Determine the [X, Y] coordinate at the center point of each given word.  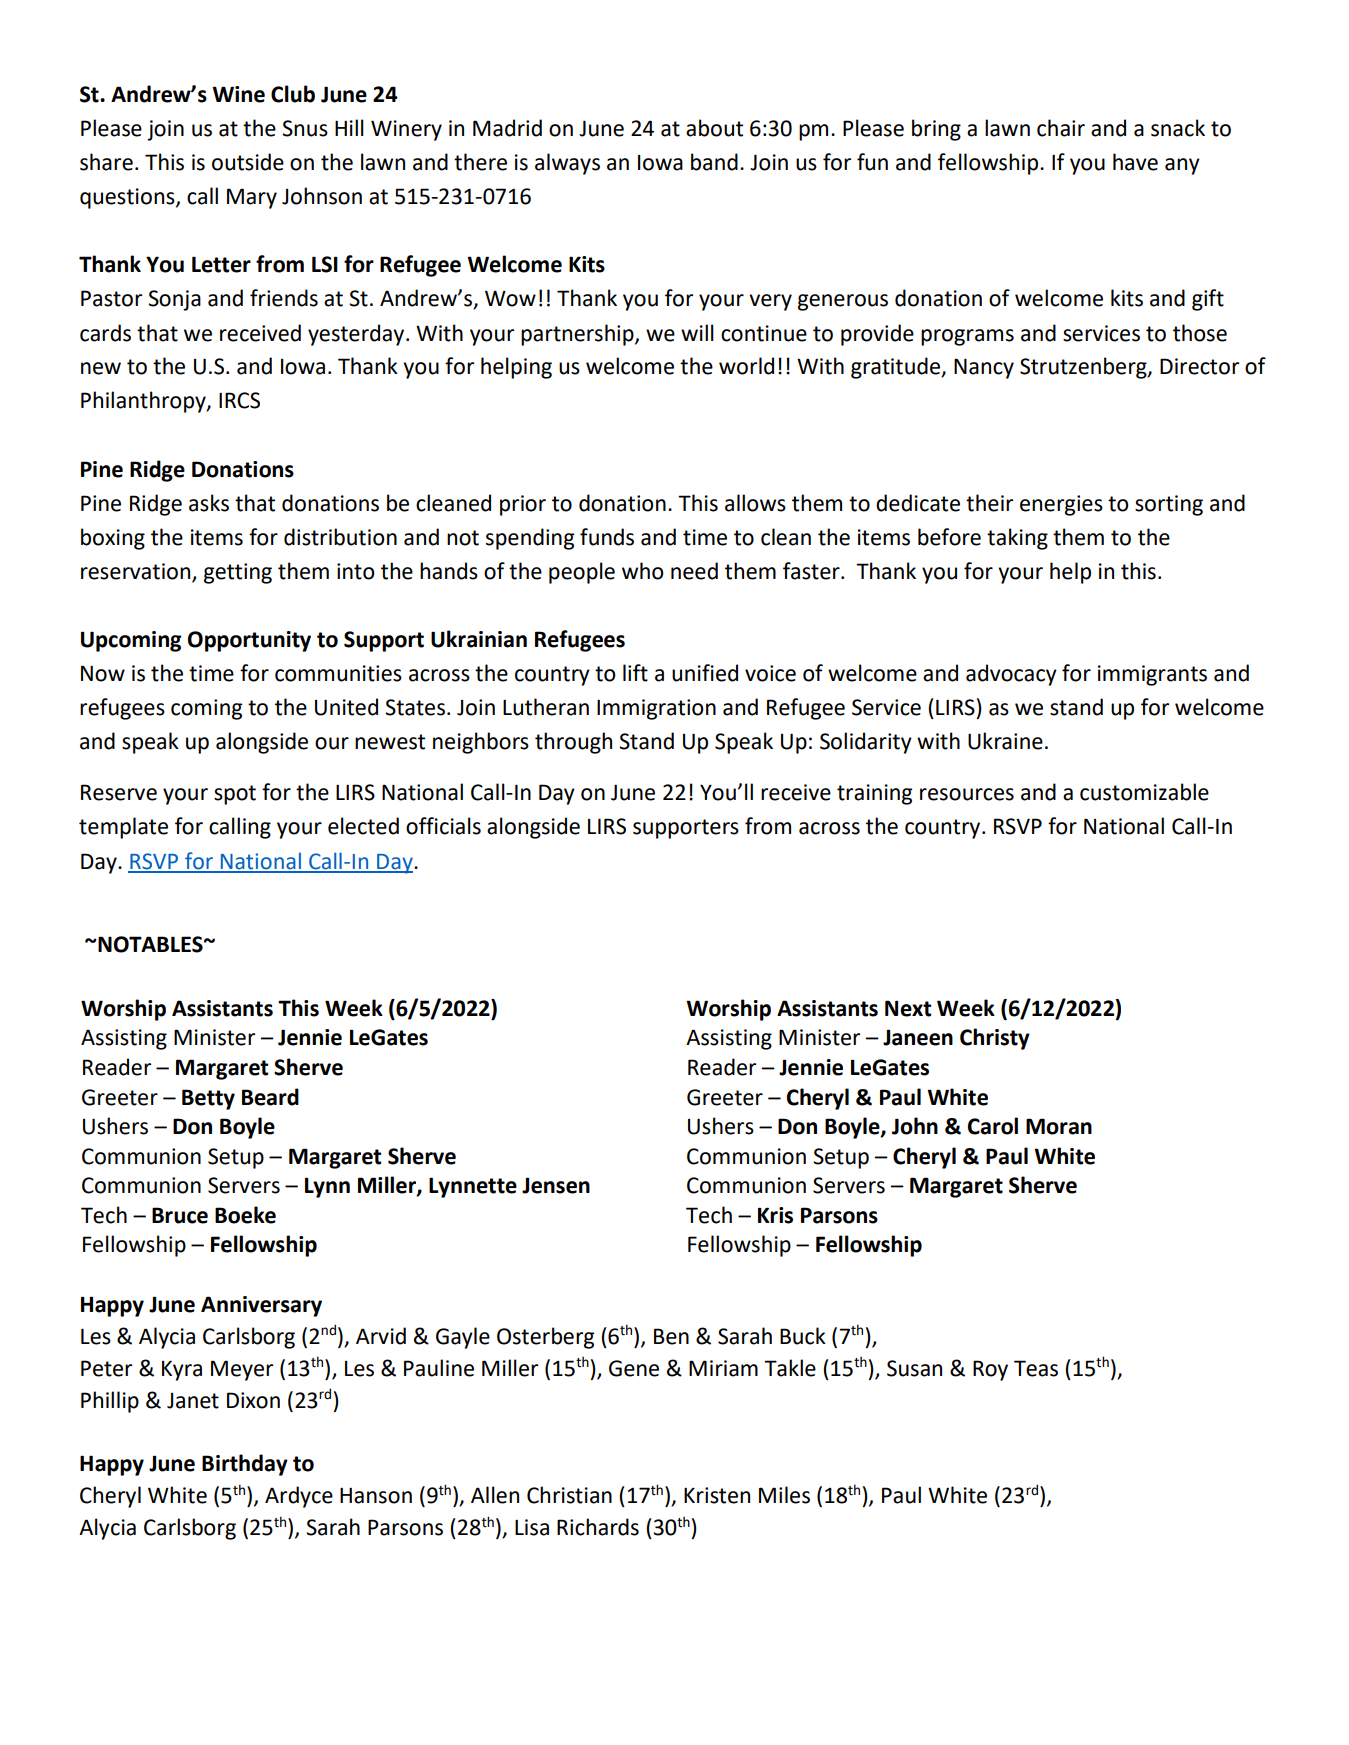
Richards [598, 1527]
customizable [1144, 792]
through [573, 743]
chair [1061, 128]
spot [235, 795]
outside [248, 162]
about [714, 128]
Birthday [245, 1465]
